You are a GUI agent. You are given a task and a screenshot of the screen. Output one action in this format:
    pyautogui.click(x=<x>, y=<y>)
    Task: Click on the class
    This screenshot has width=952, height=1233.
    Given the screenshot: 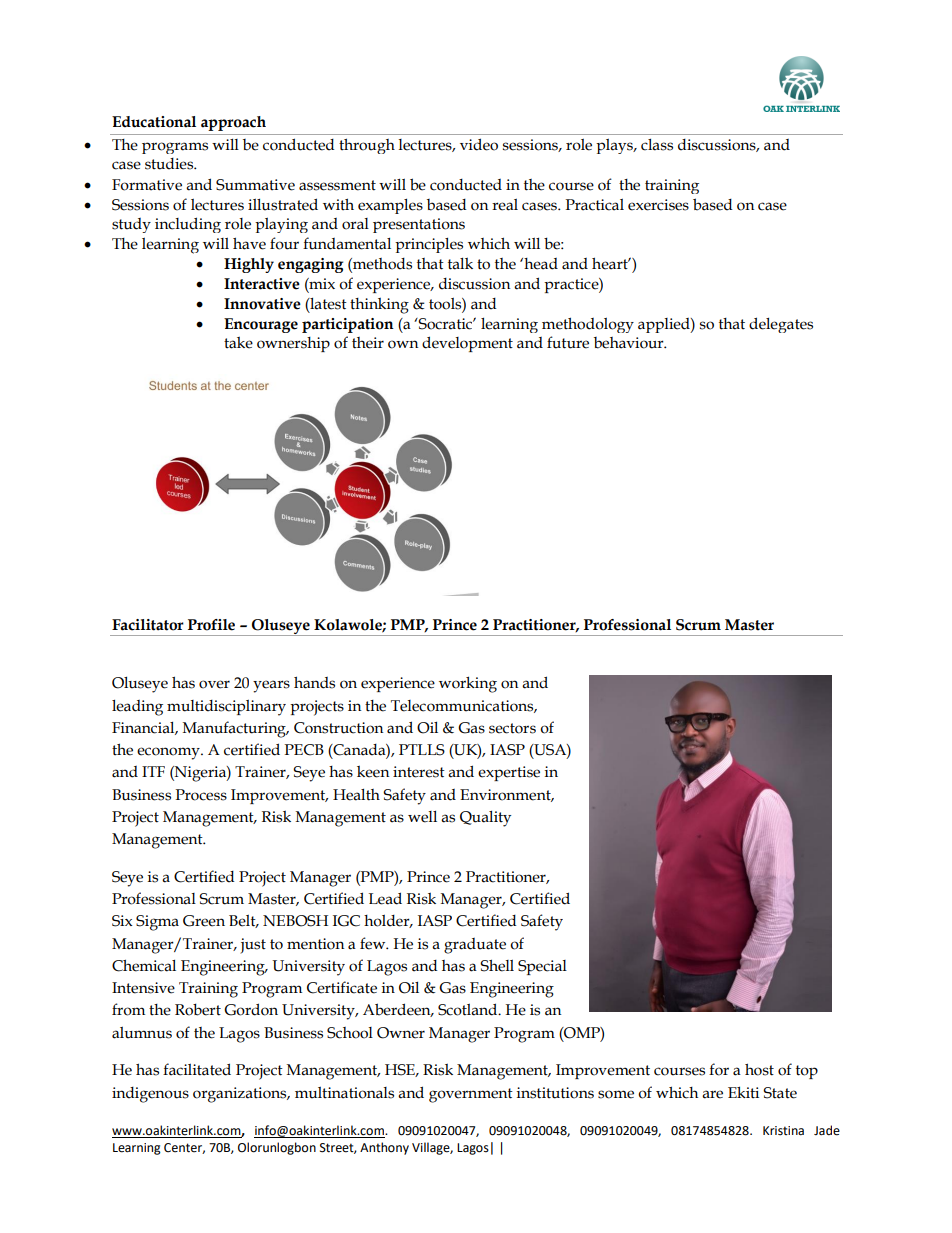 What is the action you would take?
    pyautogui.click(x=657, y=145)
